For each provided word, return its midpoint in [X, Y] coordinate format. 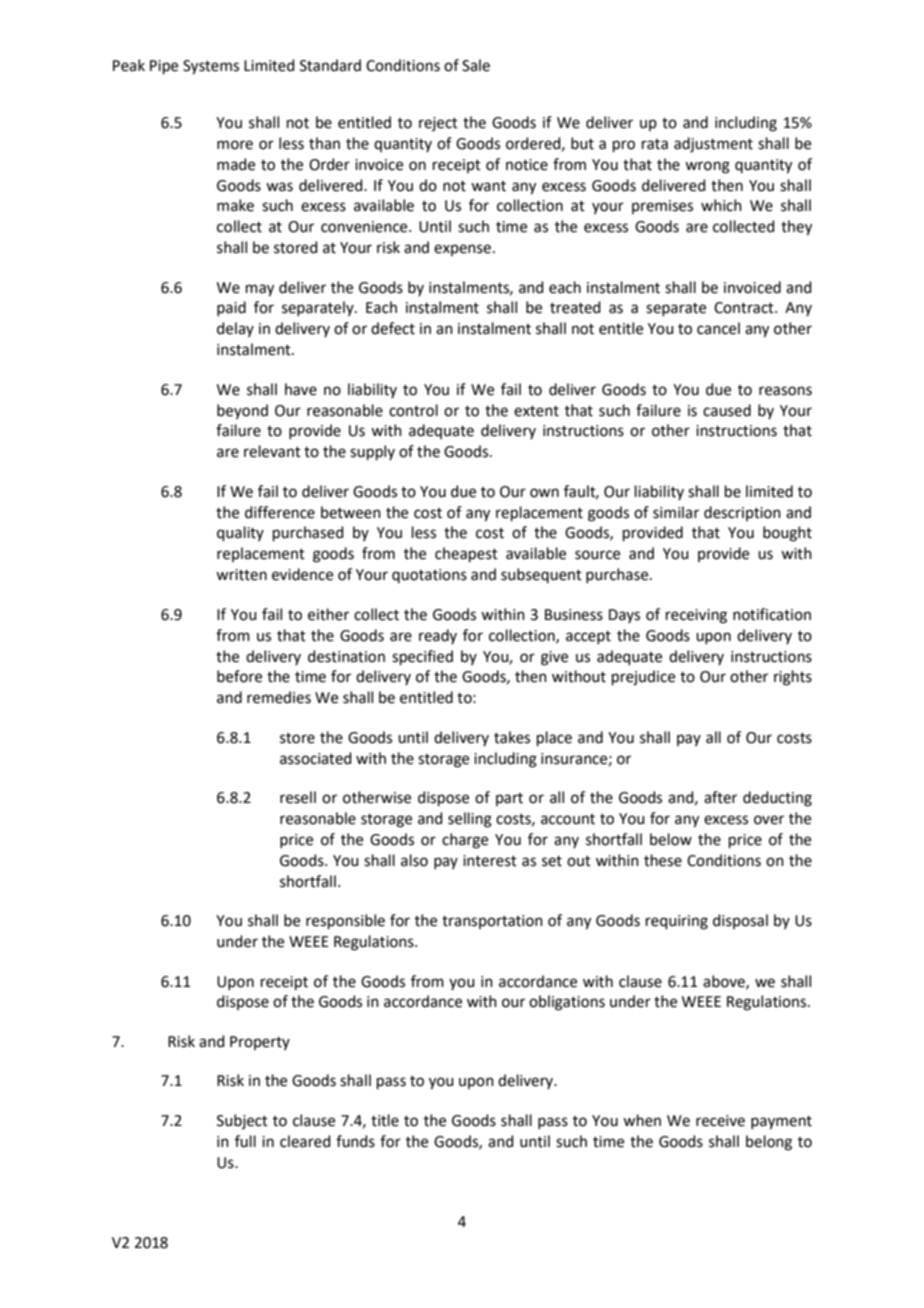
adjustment [713, 145]
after [720, 797]
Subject [242, 1121]
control [413, 410]
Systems [211, 67]
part [509, 799]
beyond [242, 411]
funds [355, 1141]
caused [727, 410]
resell [298, 797]
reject [438, 124]
